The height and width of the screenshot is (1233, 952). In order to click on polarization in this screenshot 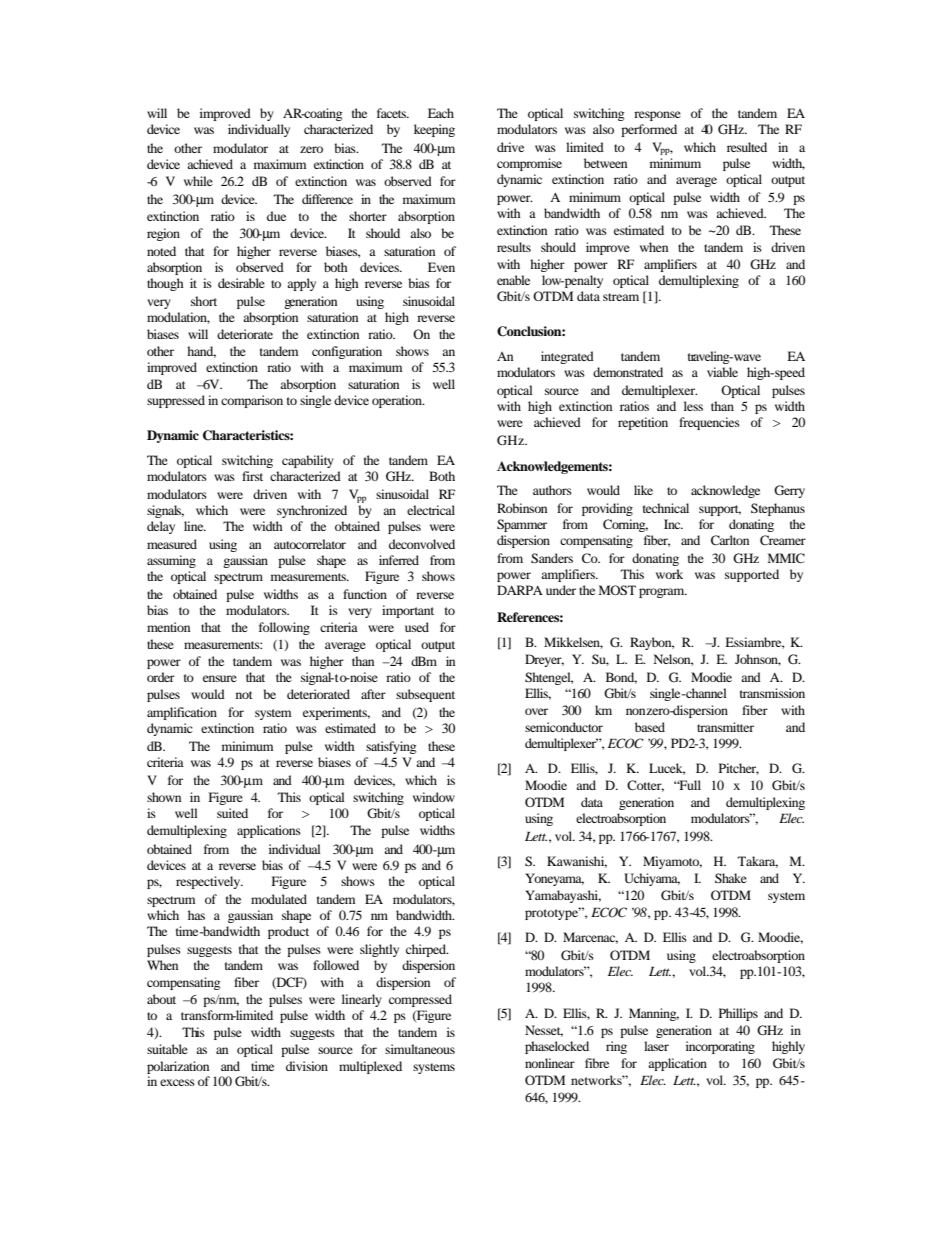, I will do `click(178, 1067)`.
